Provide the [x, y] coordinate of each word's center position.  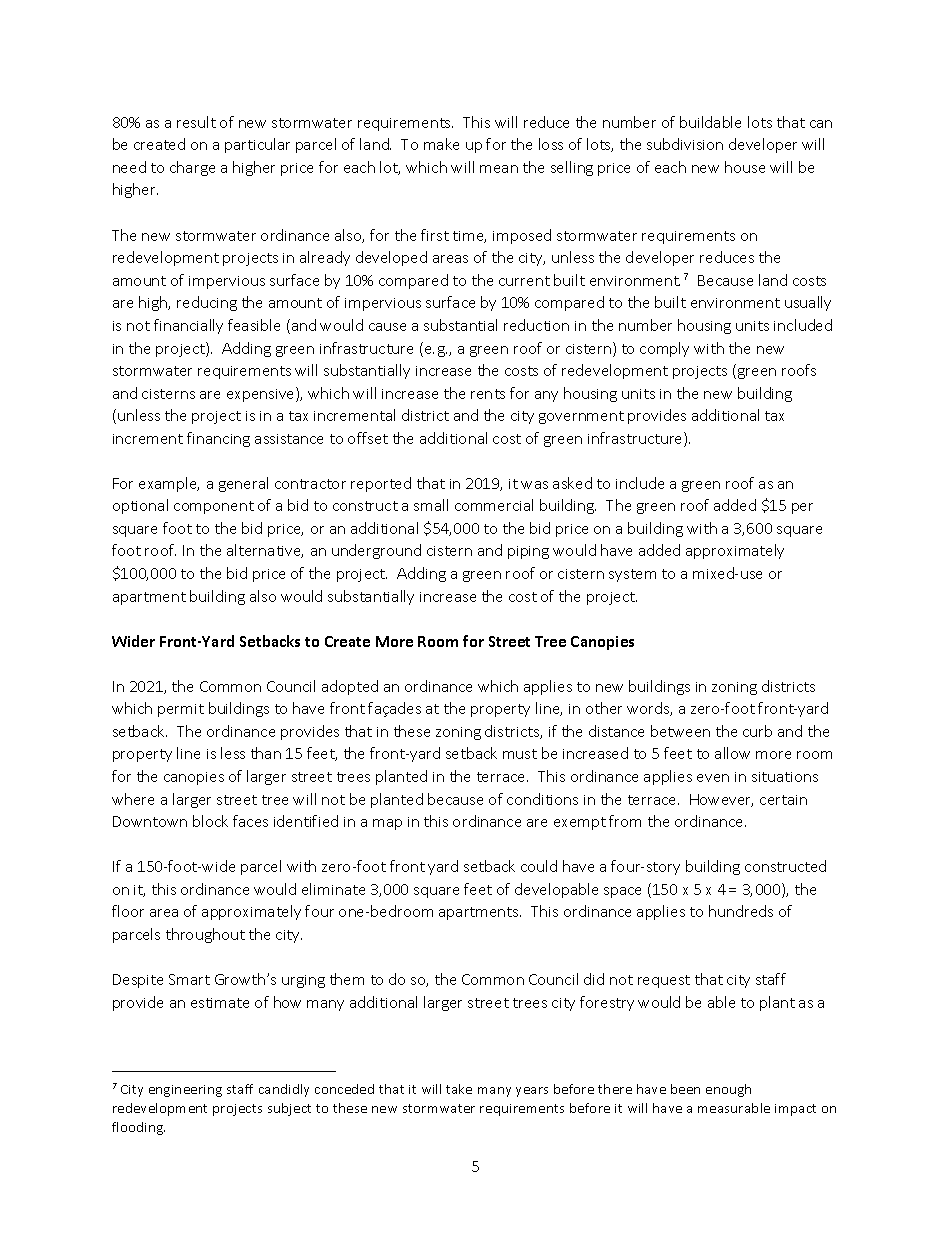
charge [192, 168]
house [745, 167]
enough [728, 1090]
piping [528, 552]
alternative [265, 551]
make [441, 144]
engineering [185, 1091]
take [459, 1089]
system [632, 575]
